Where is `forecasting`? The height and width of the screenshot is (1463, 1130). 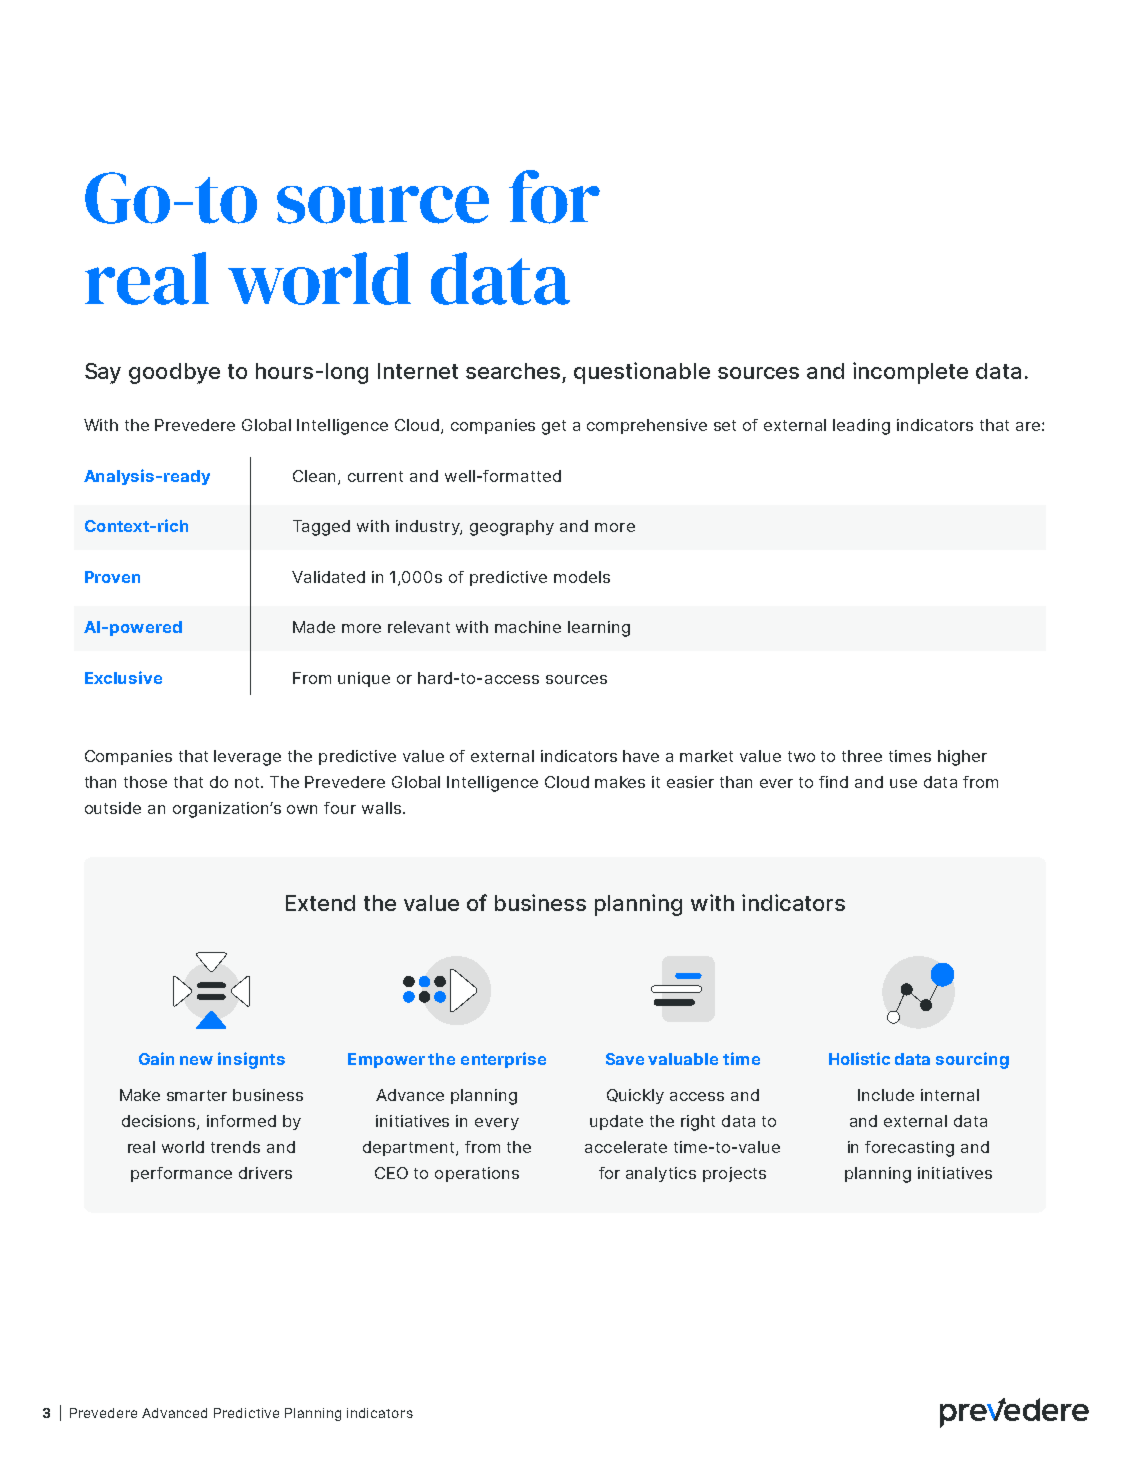
forecasting is located at coordinates (909, 1149).
